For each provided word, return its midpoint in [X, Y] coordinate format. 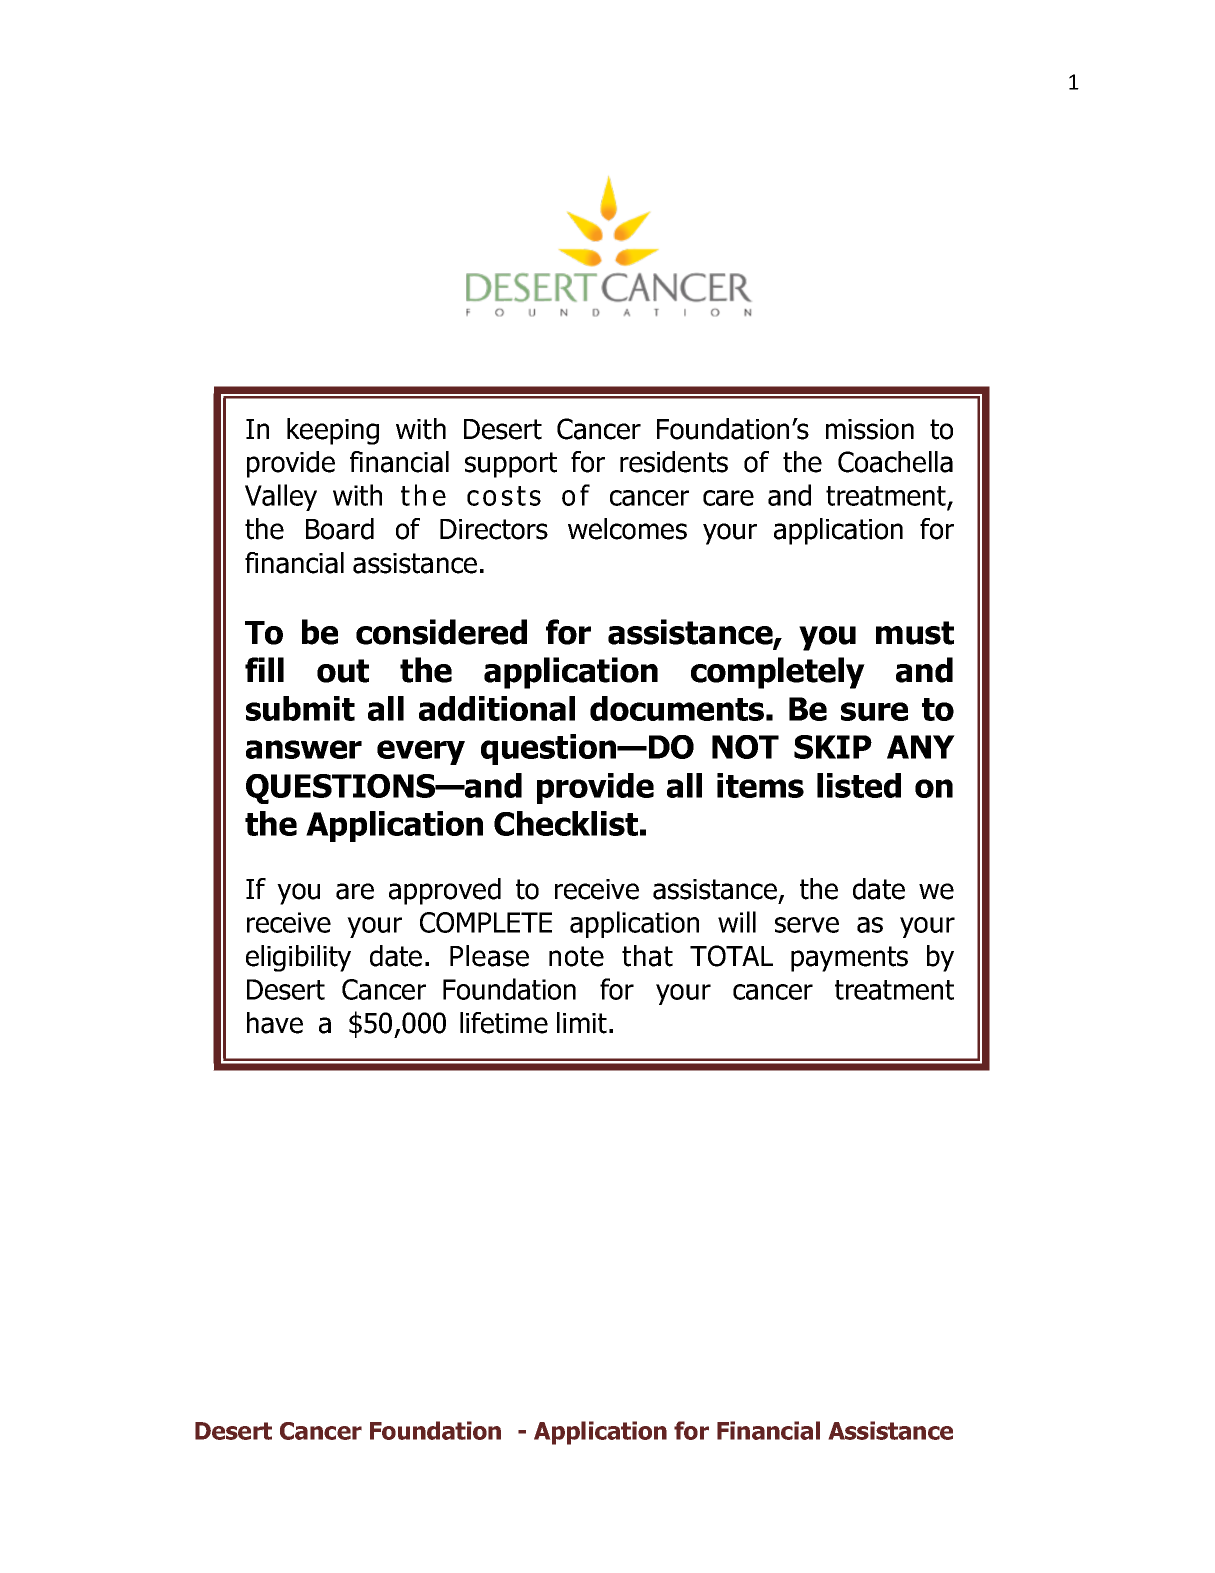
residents [674, 462]
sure [874, 711]
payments [849, 959]
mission [870, 429]
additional [497, 708]
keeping [333, 431]
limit [582, 1023]
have [275, 1023]
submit [300, 708]
